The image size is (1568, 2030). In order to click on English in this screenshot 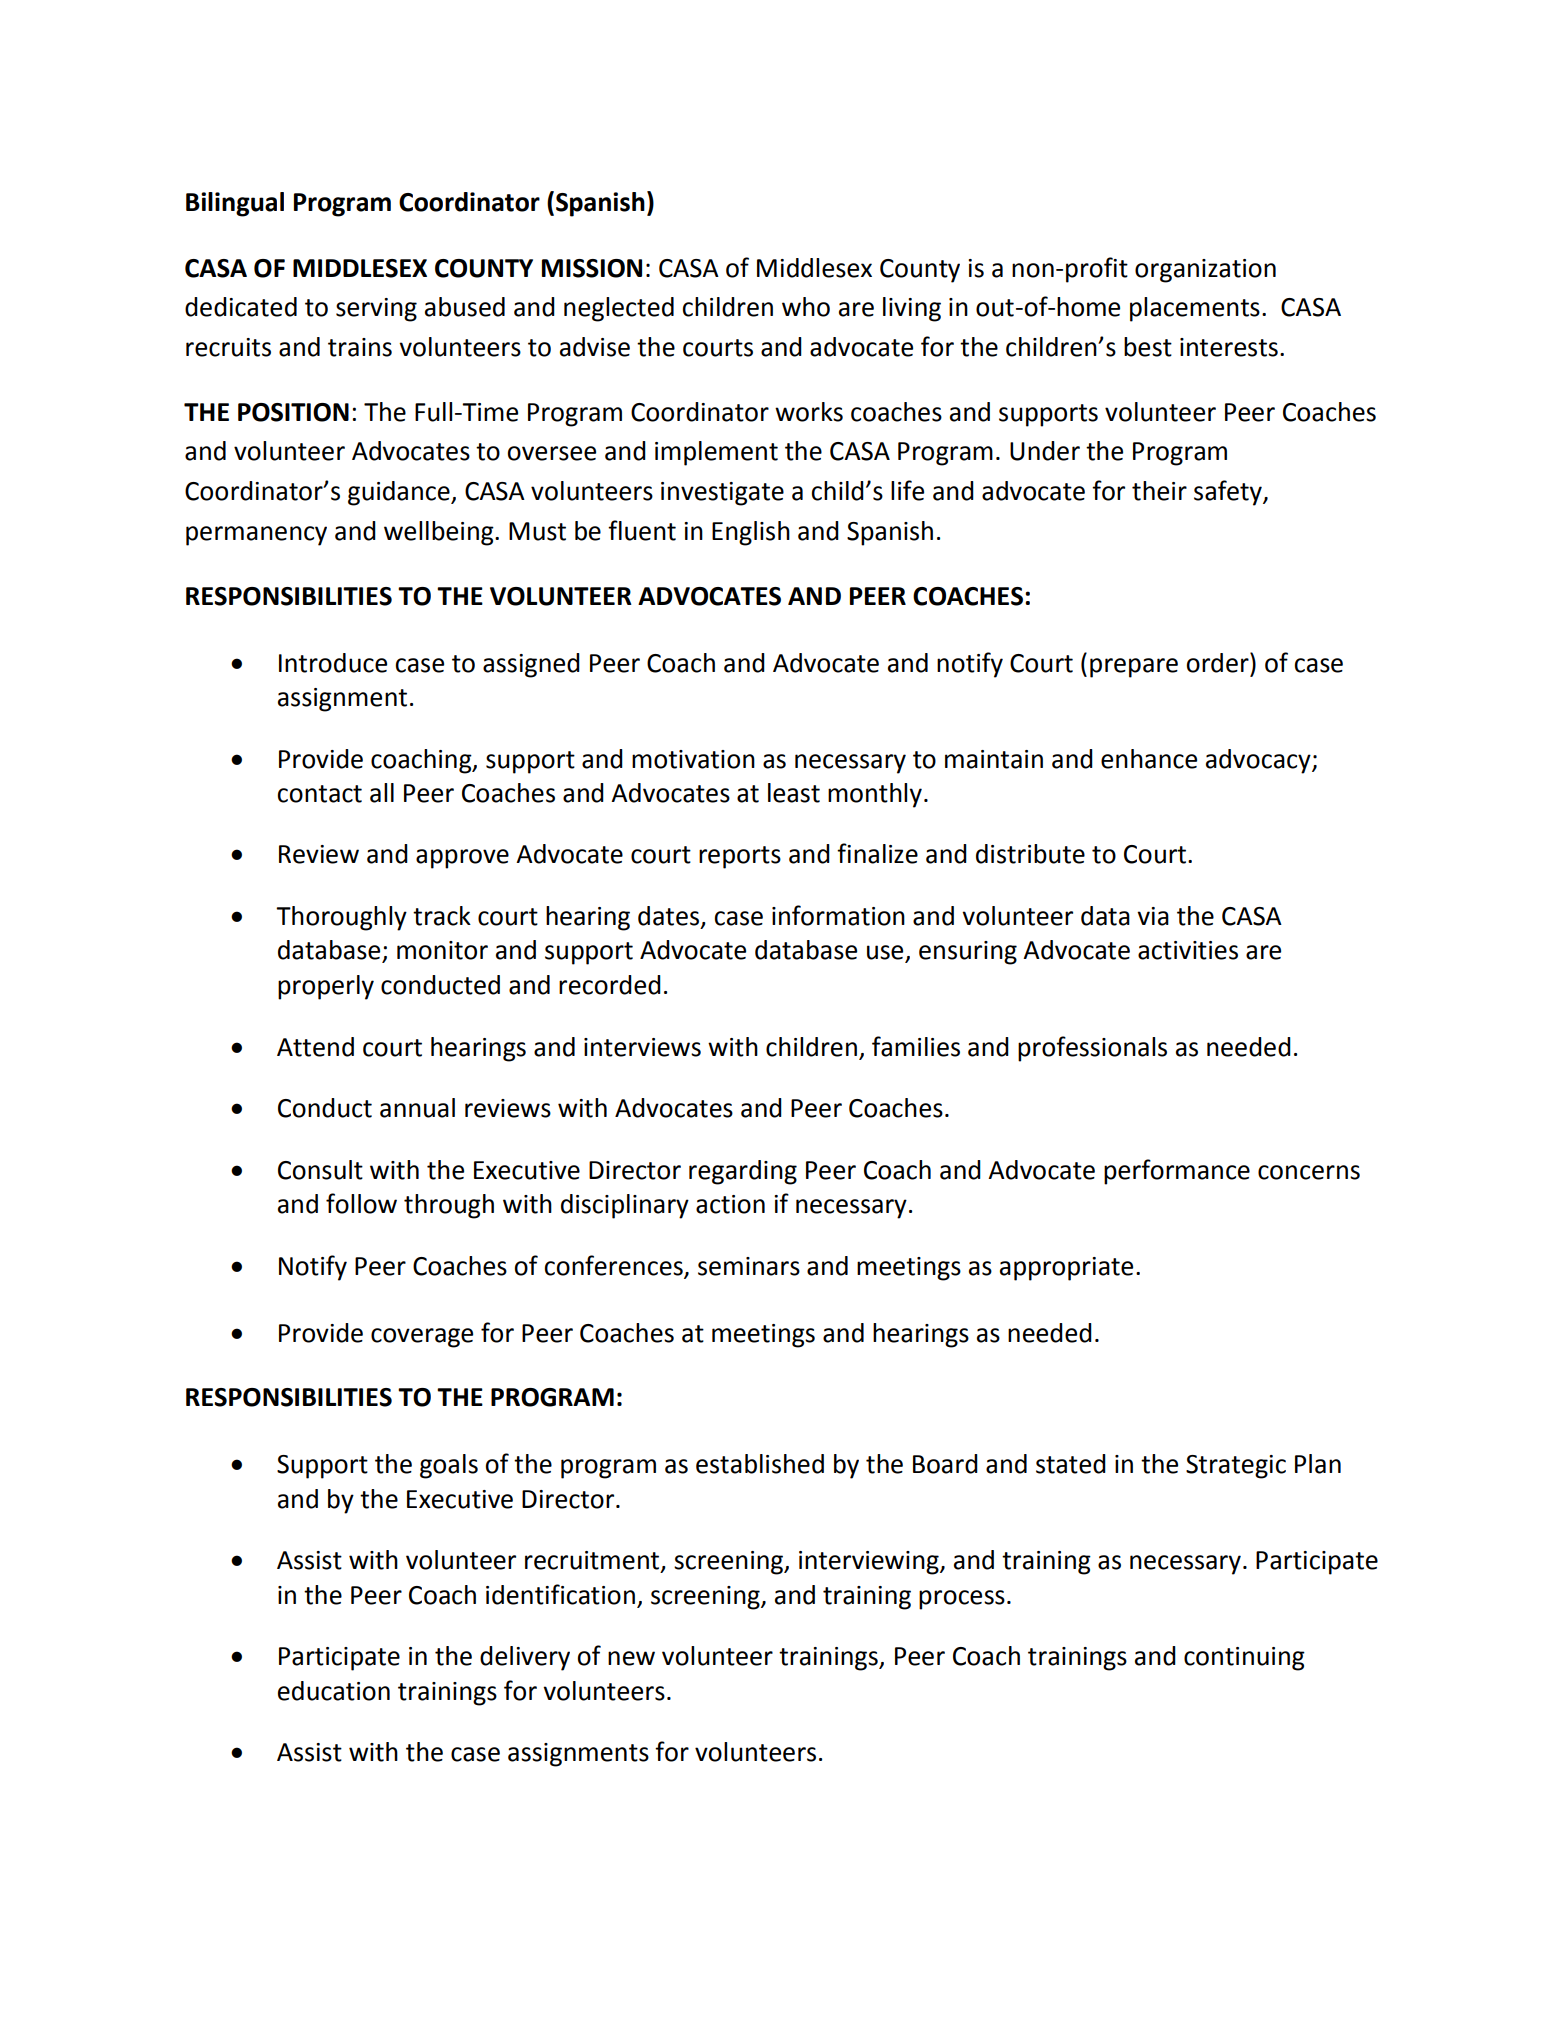, I will do `click(751, 533)`.
